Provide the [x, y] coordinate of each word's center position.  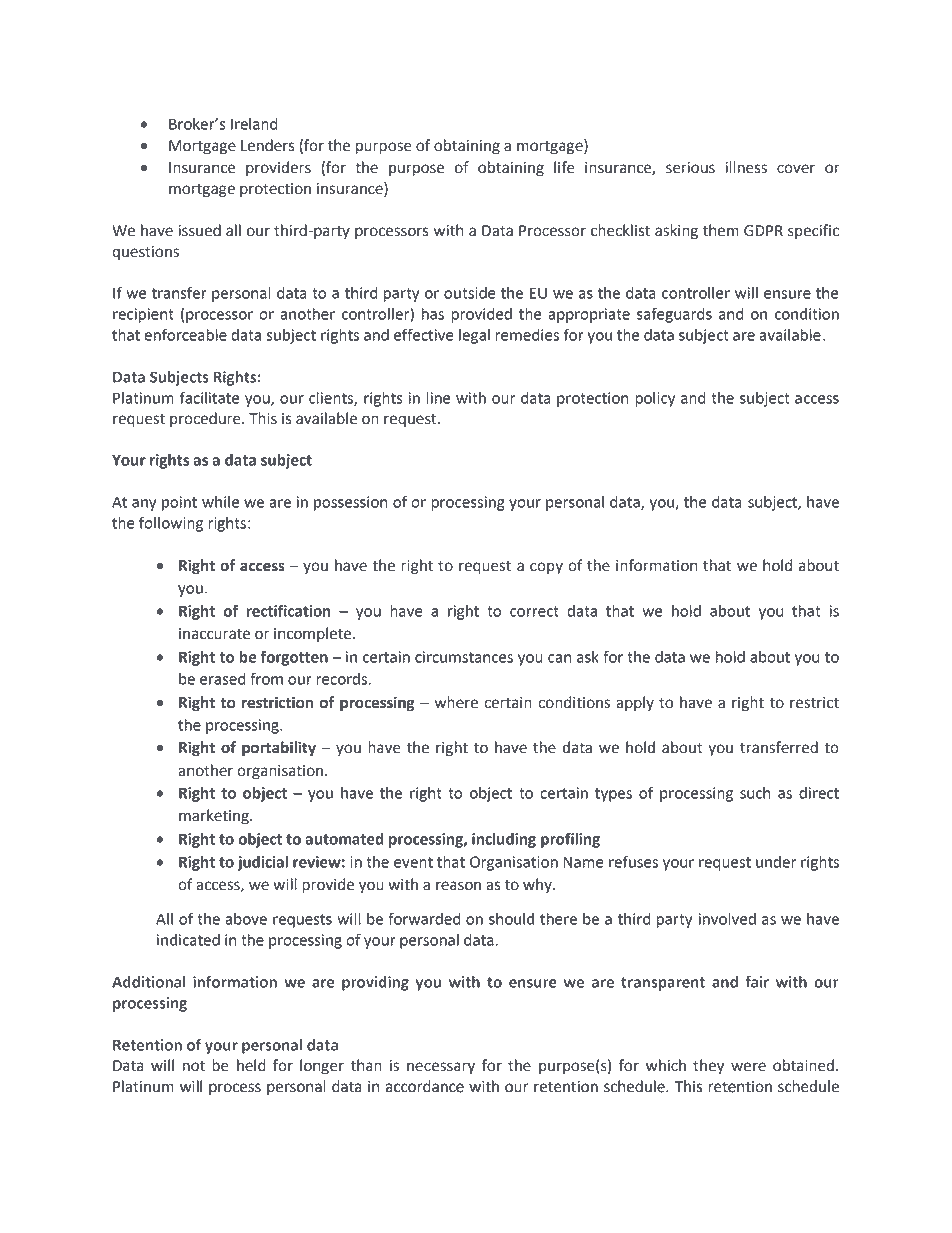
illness [746, 167]
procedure [206, 419]
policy [655, 399]
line [438, 398]
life [564, 167]
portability [279, 749]
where [456, 702]
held [251, 1065]
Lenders [268, 145]
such [755, 793]
